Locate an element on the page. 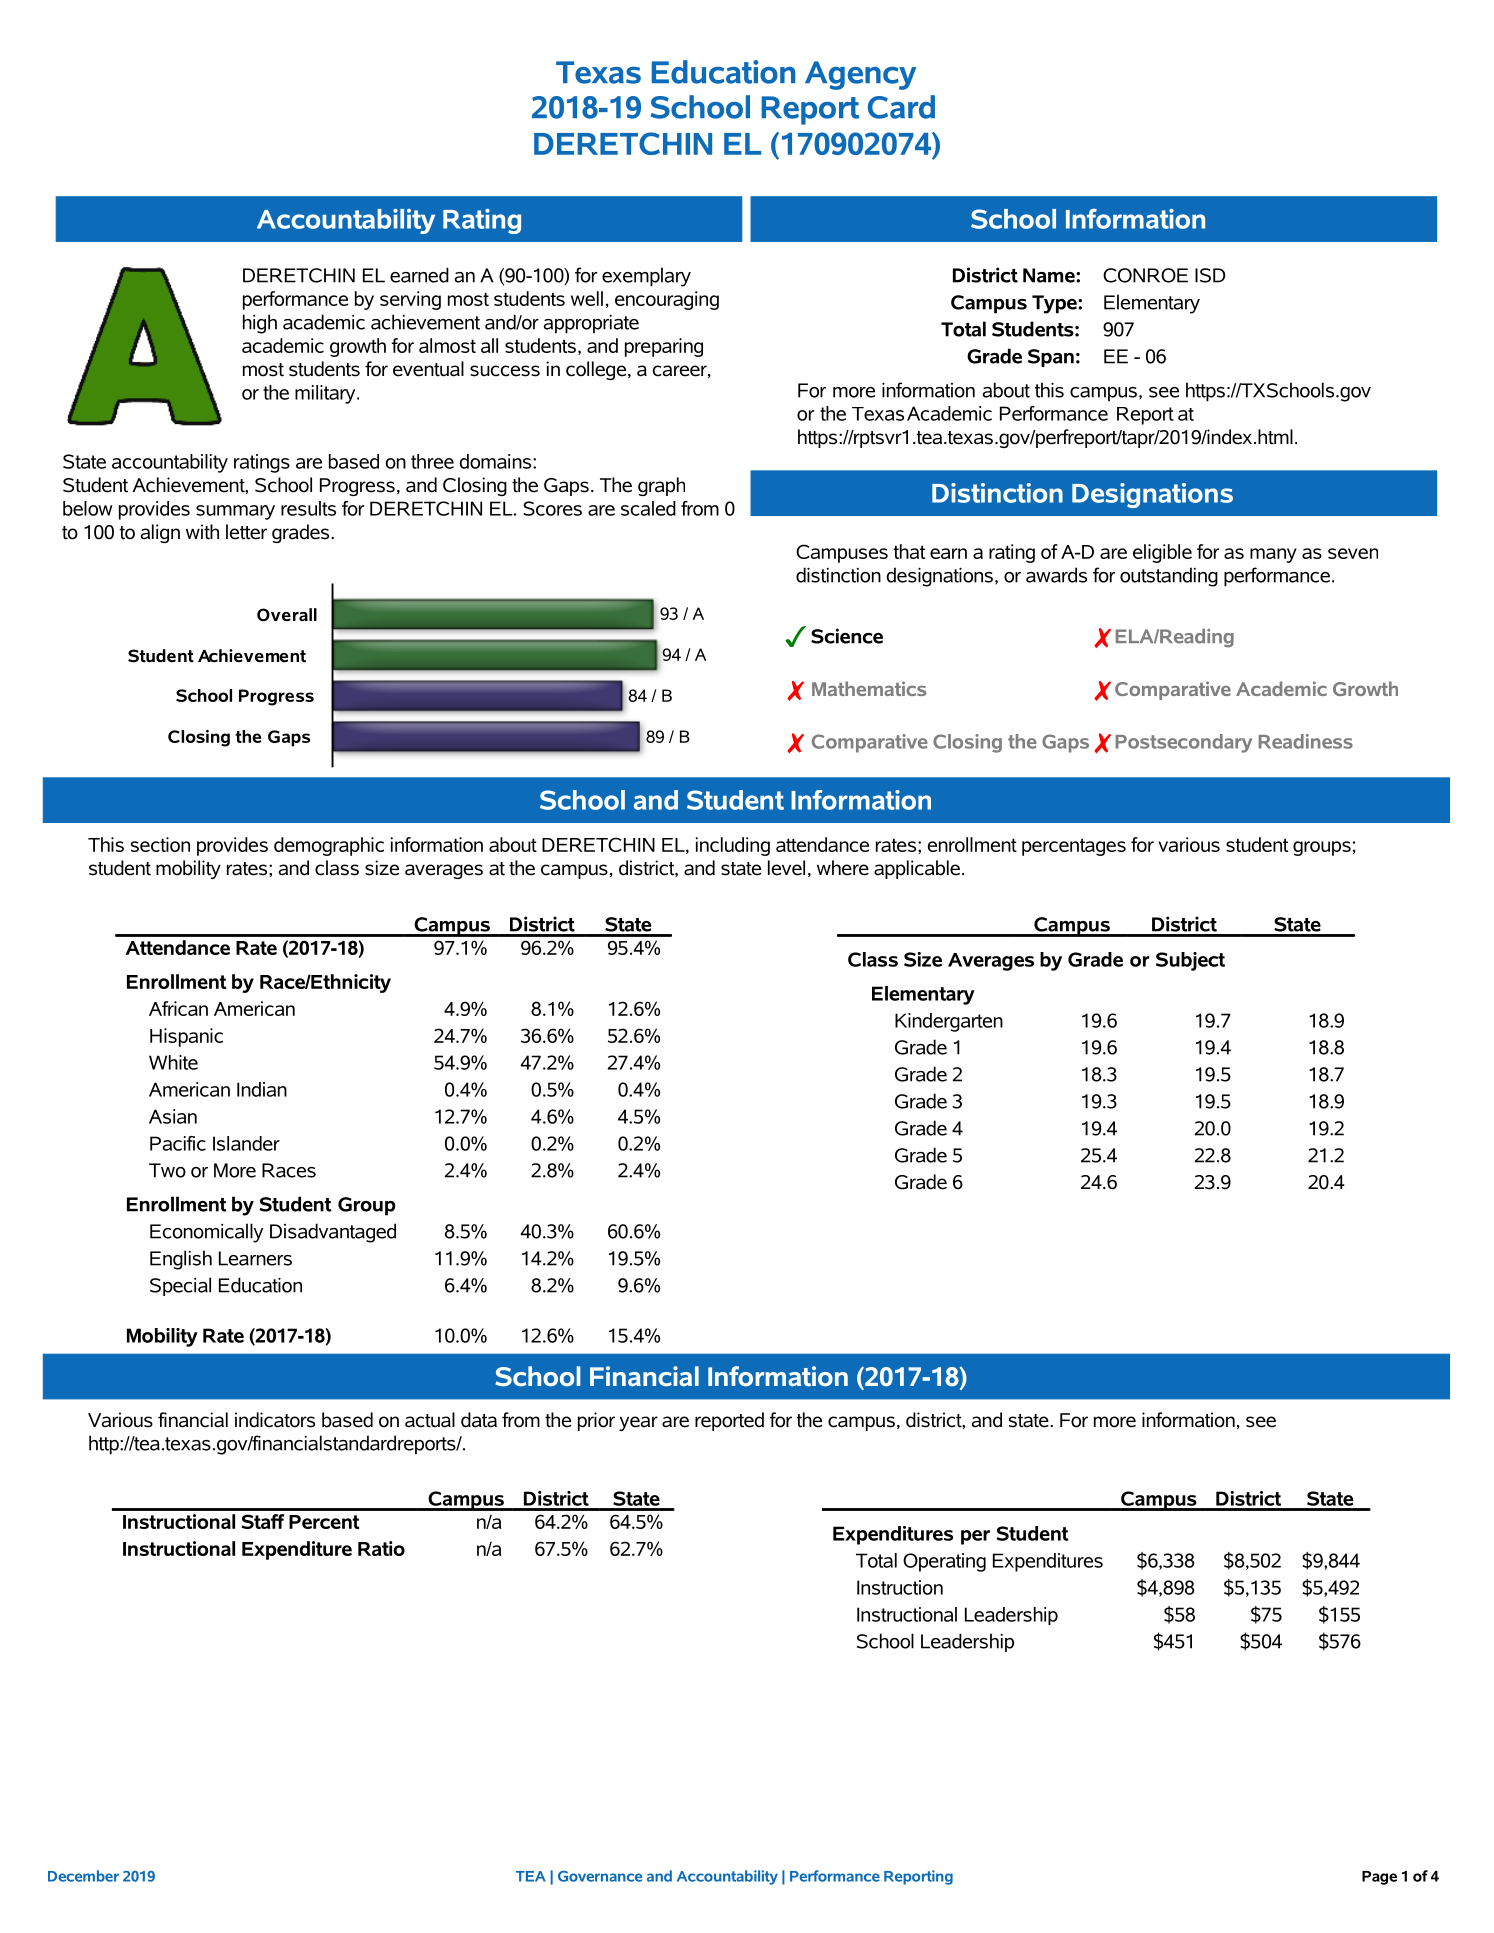 Image resolution: width=1494 pixels, height=1933 pixels. year is located at coordinates (638, 1423).
